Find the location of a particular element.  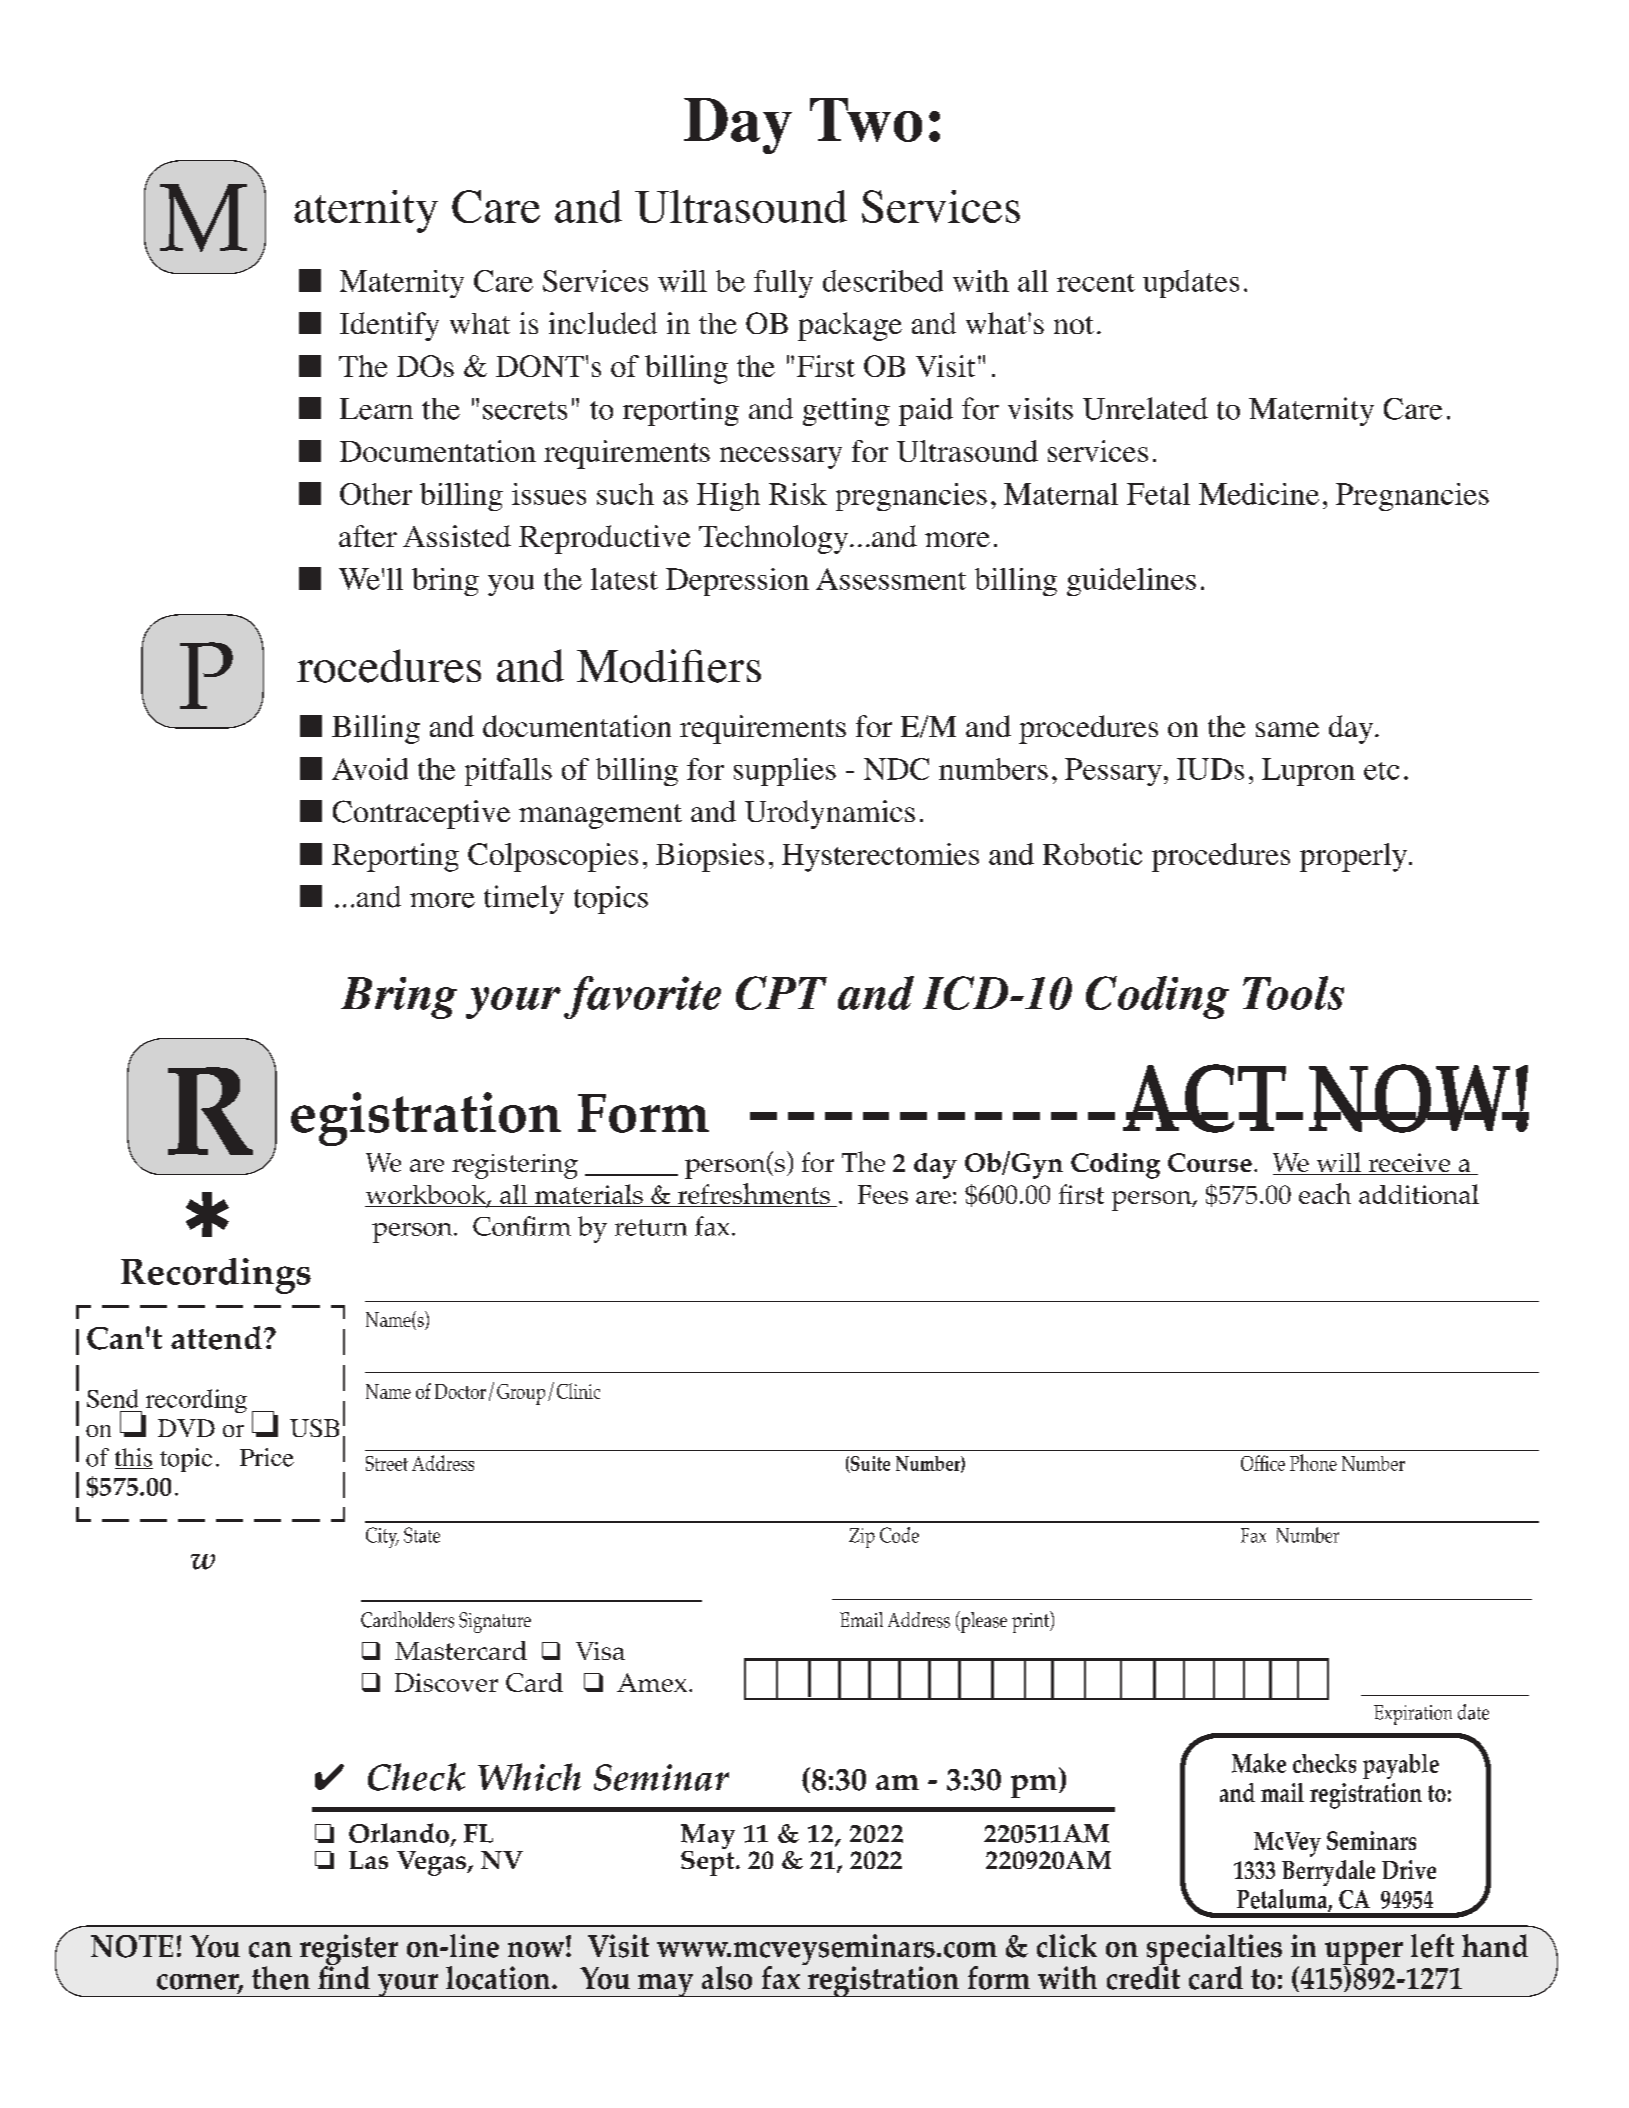

Phone is located at coordinates (1313, 1462).
